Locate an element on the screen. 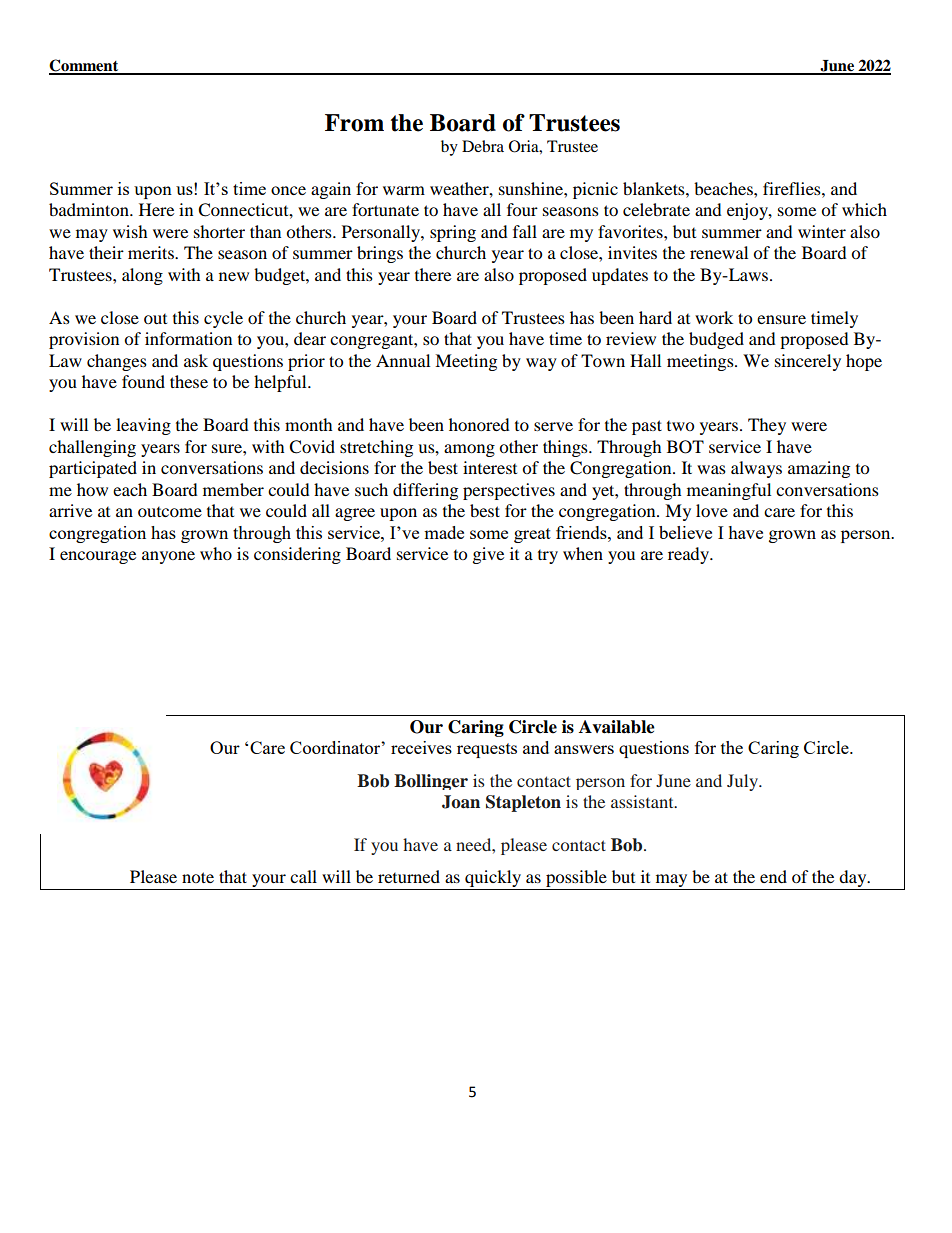  which is located at coordinates (864, 209).
